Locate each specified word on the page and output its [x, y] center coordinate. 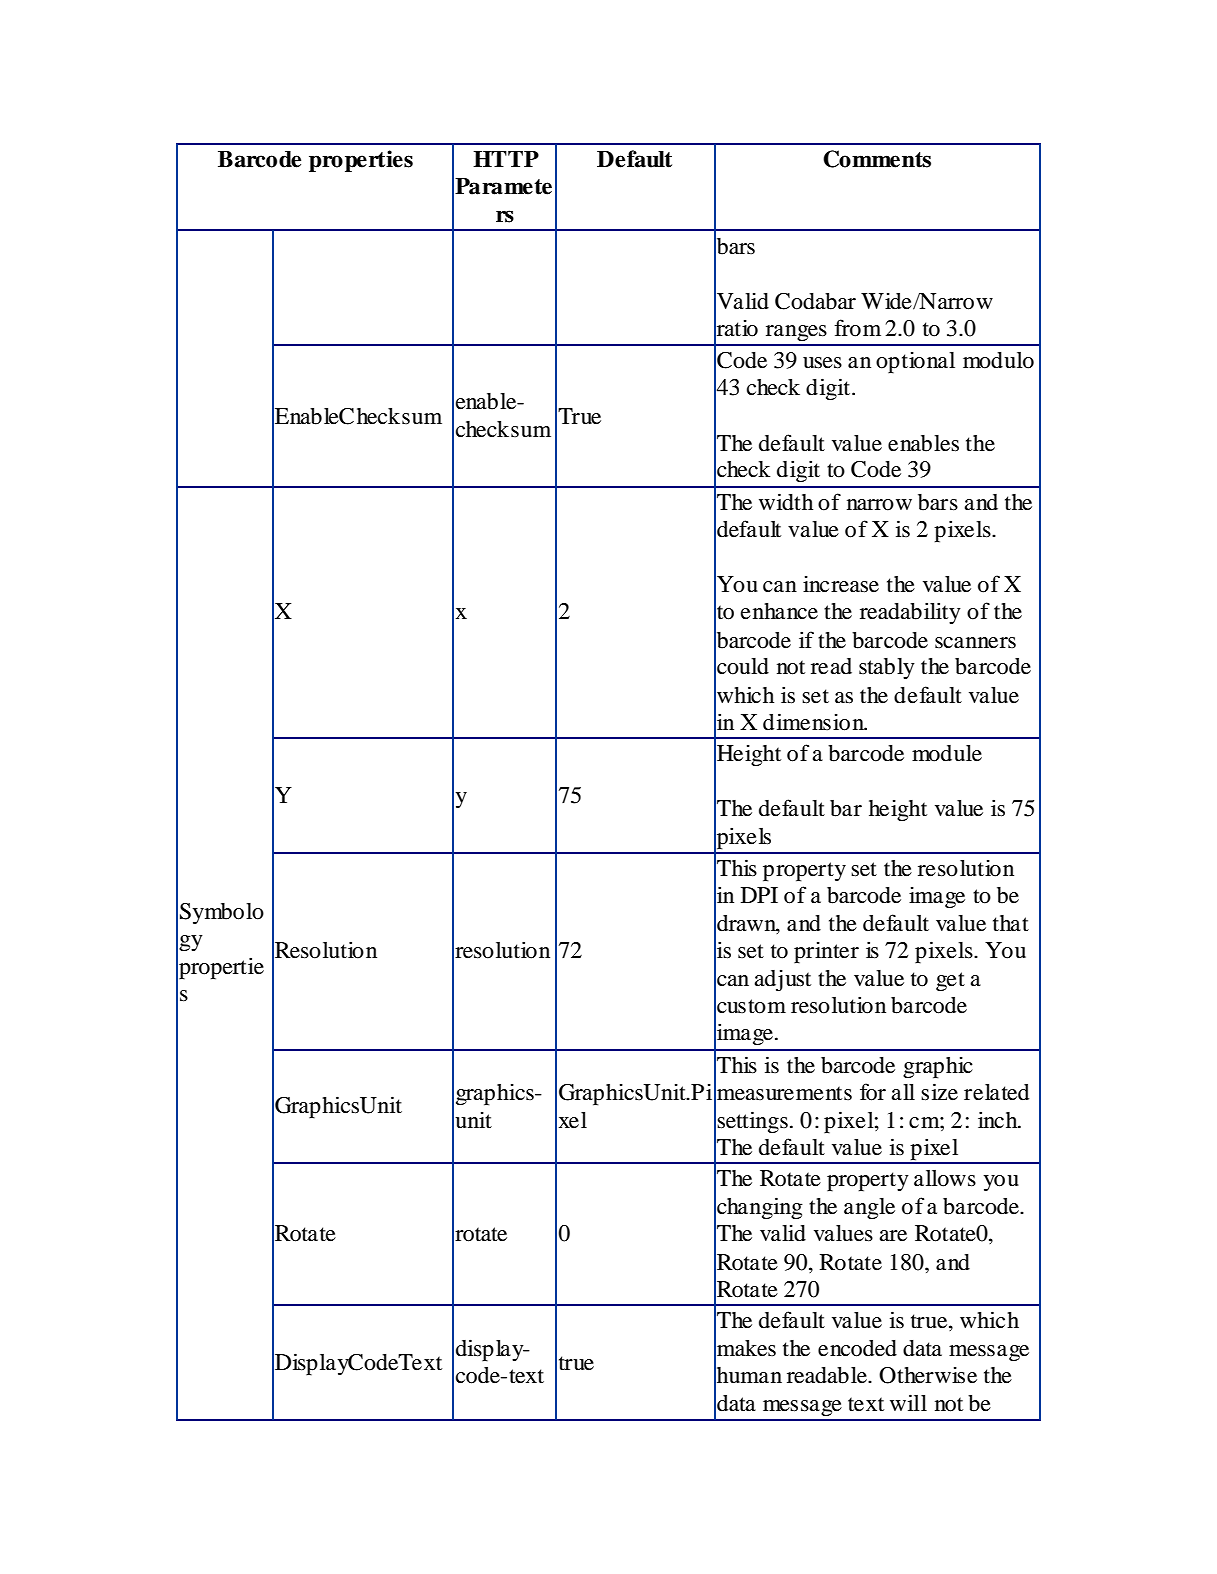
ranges [796, 333]
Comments [877, 159]
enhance [779, 611]
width [786, 502]
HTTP [506, 159]
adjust [782, 980]
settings [752, 1122]
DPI [759, 895]
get [950, 982]
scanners [975, 643]
